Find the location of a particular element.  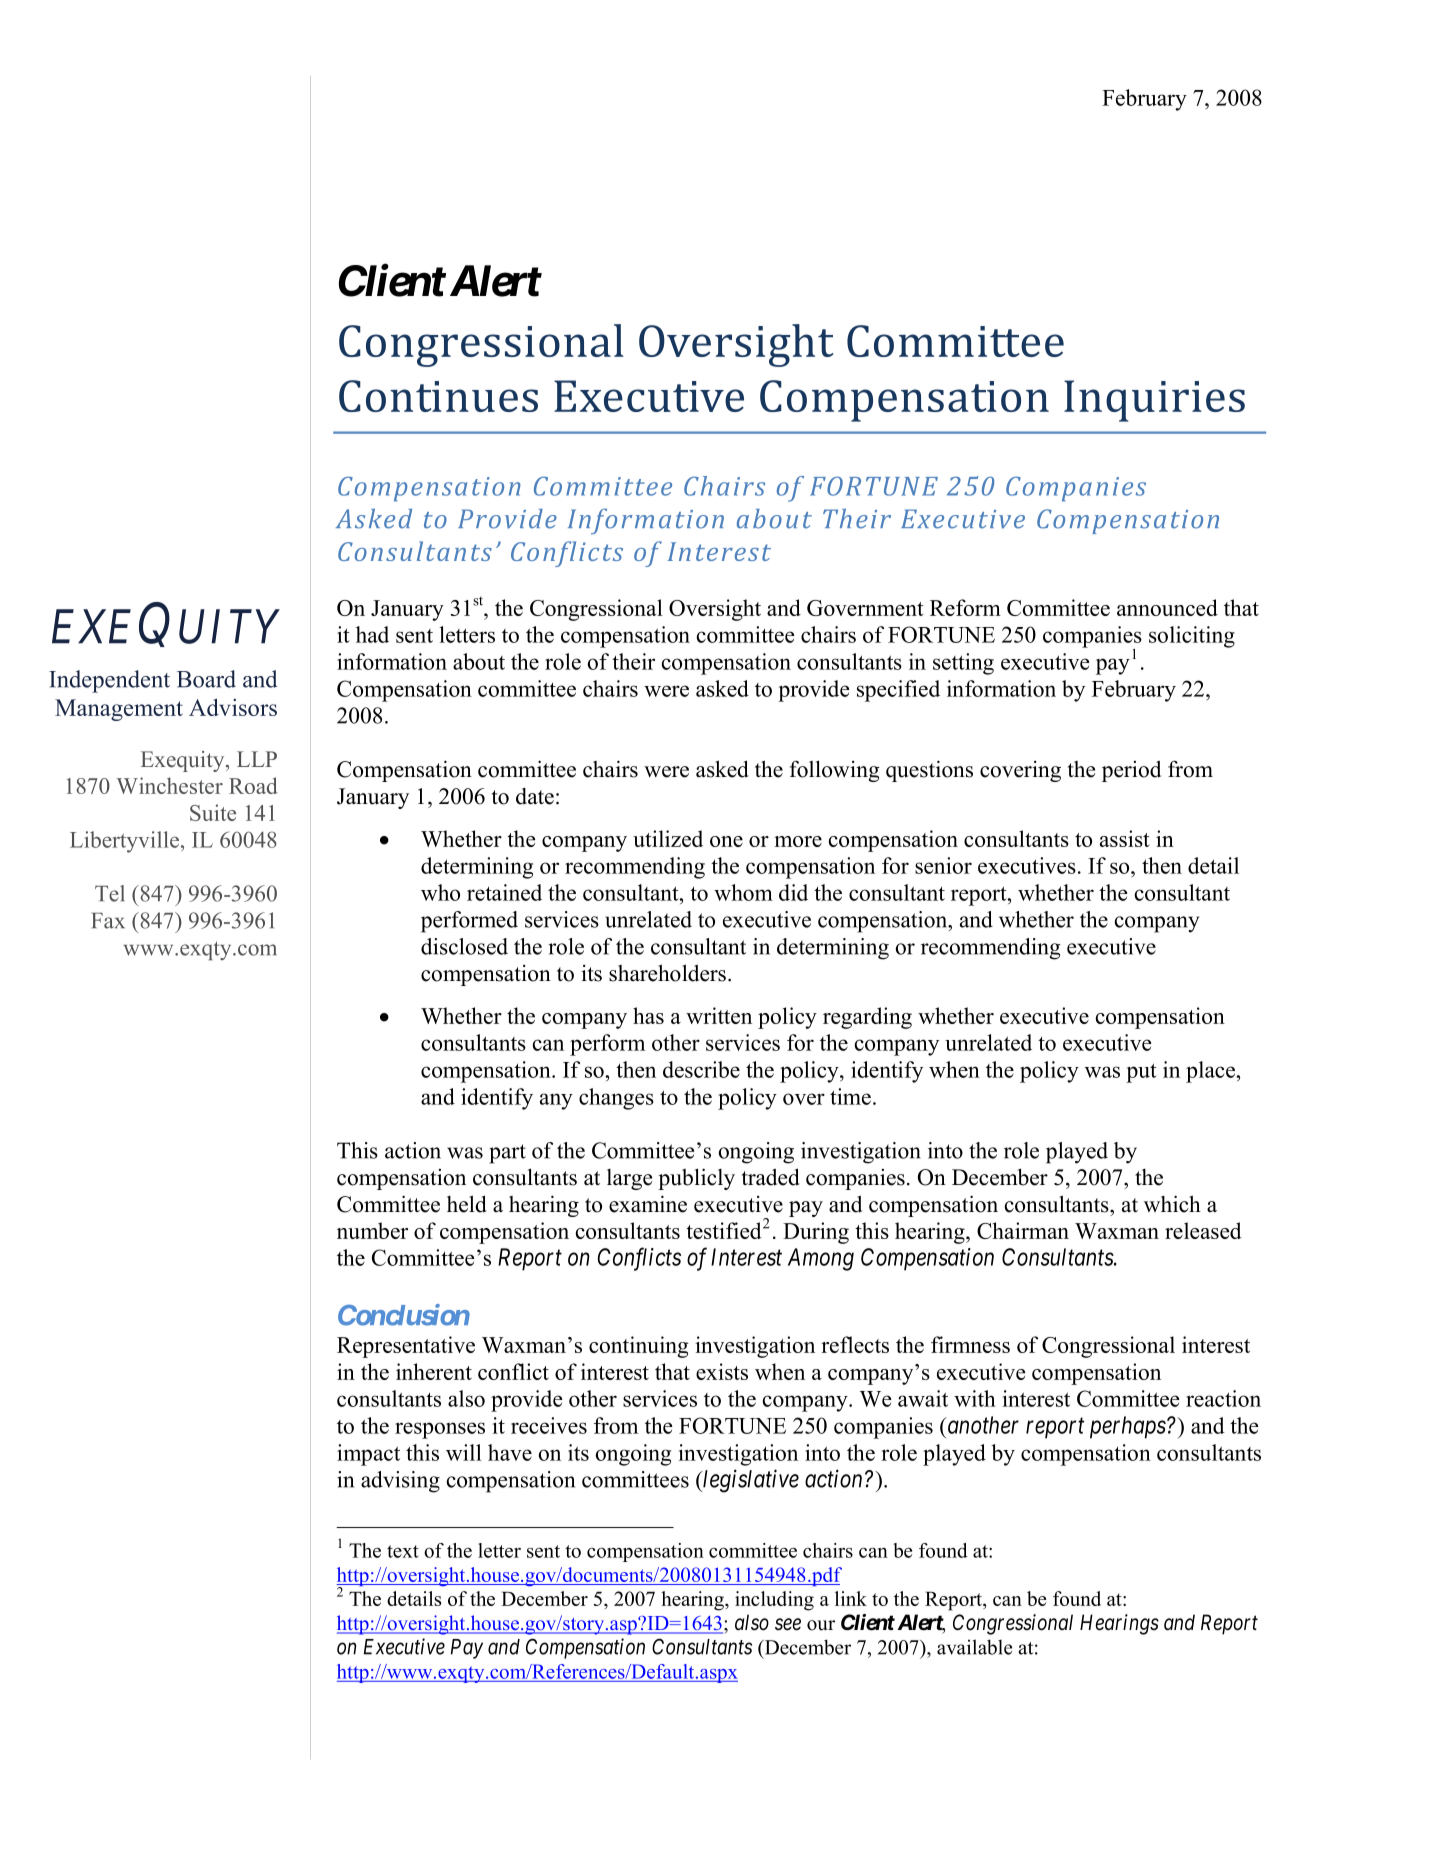

examine is located at coordinates (648, 1204).
